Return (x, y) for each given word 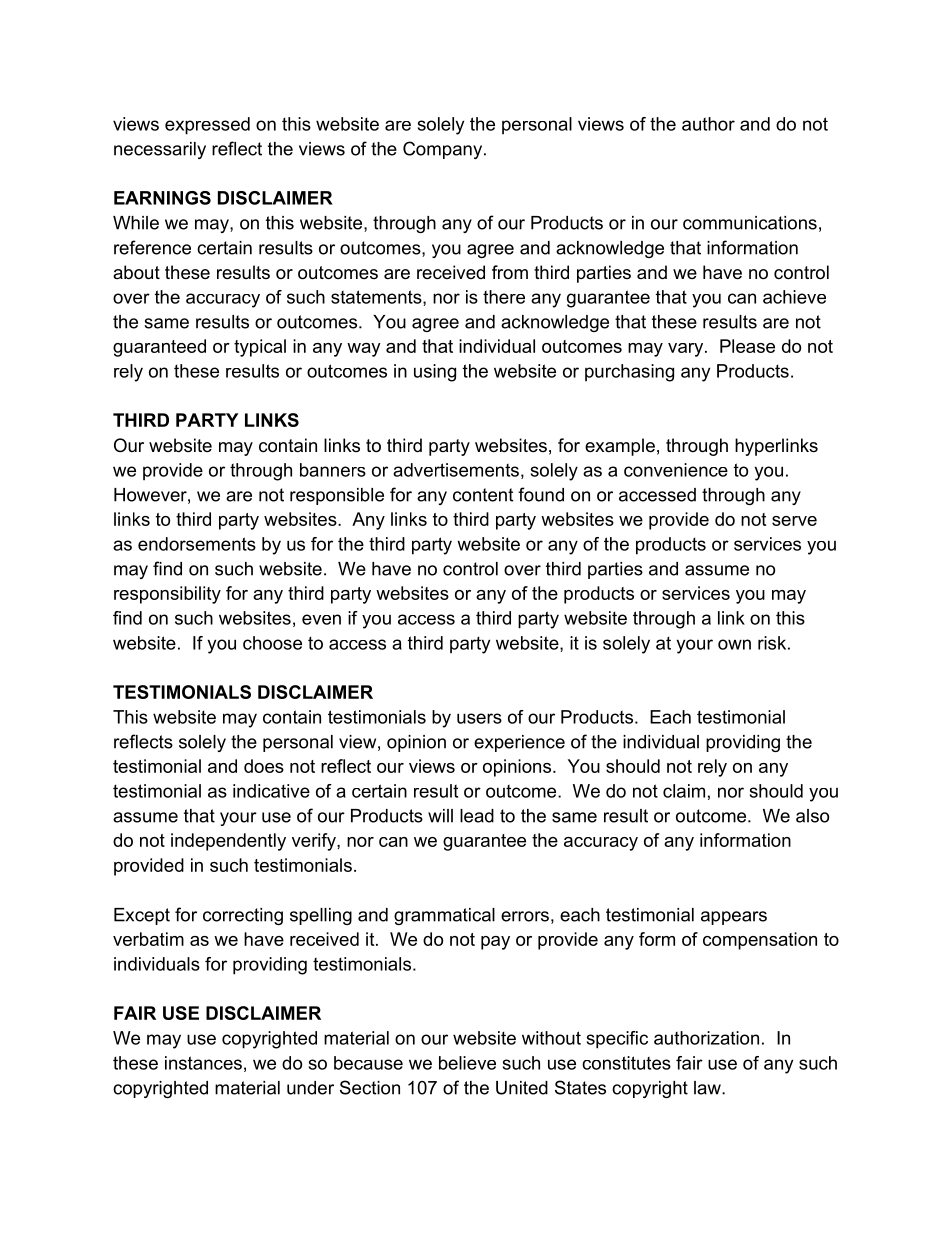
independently (228, 842)
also (812, 816)
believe (467, 1063)
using (435, 373)
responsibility (167, 595)
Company (444, 150)
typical (260, 348)
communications (750, 223)
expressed (207, 126)
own (734, 644)
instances (203, 1063)
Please (747, 346)
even (321, 619)
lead (477, 816)
